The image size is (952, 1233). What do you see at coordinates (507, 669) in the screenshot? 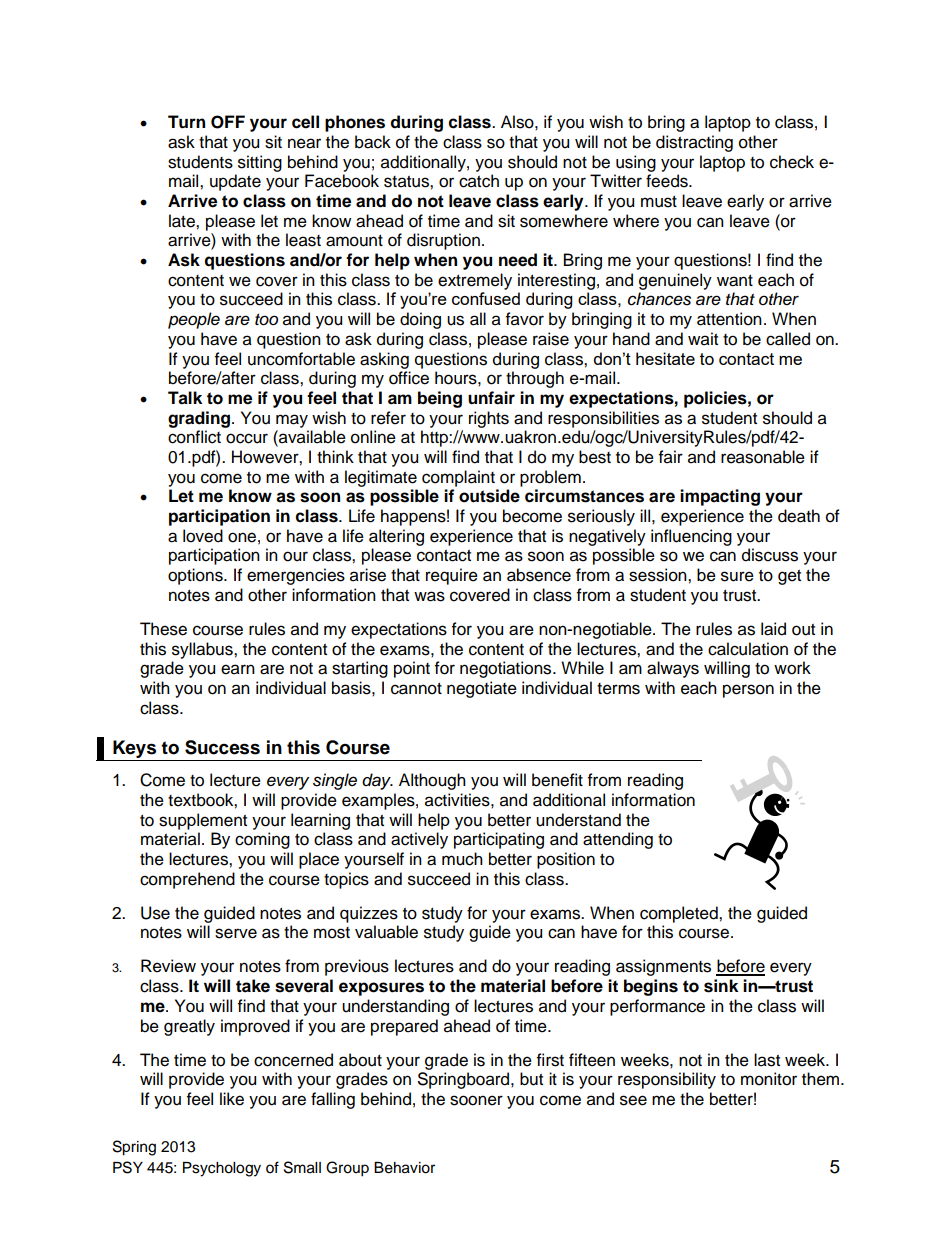
I see `negotiations` at bounding box center [507, 669].
